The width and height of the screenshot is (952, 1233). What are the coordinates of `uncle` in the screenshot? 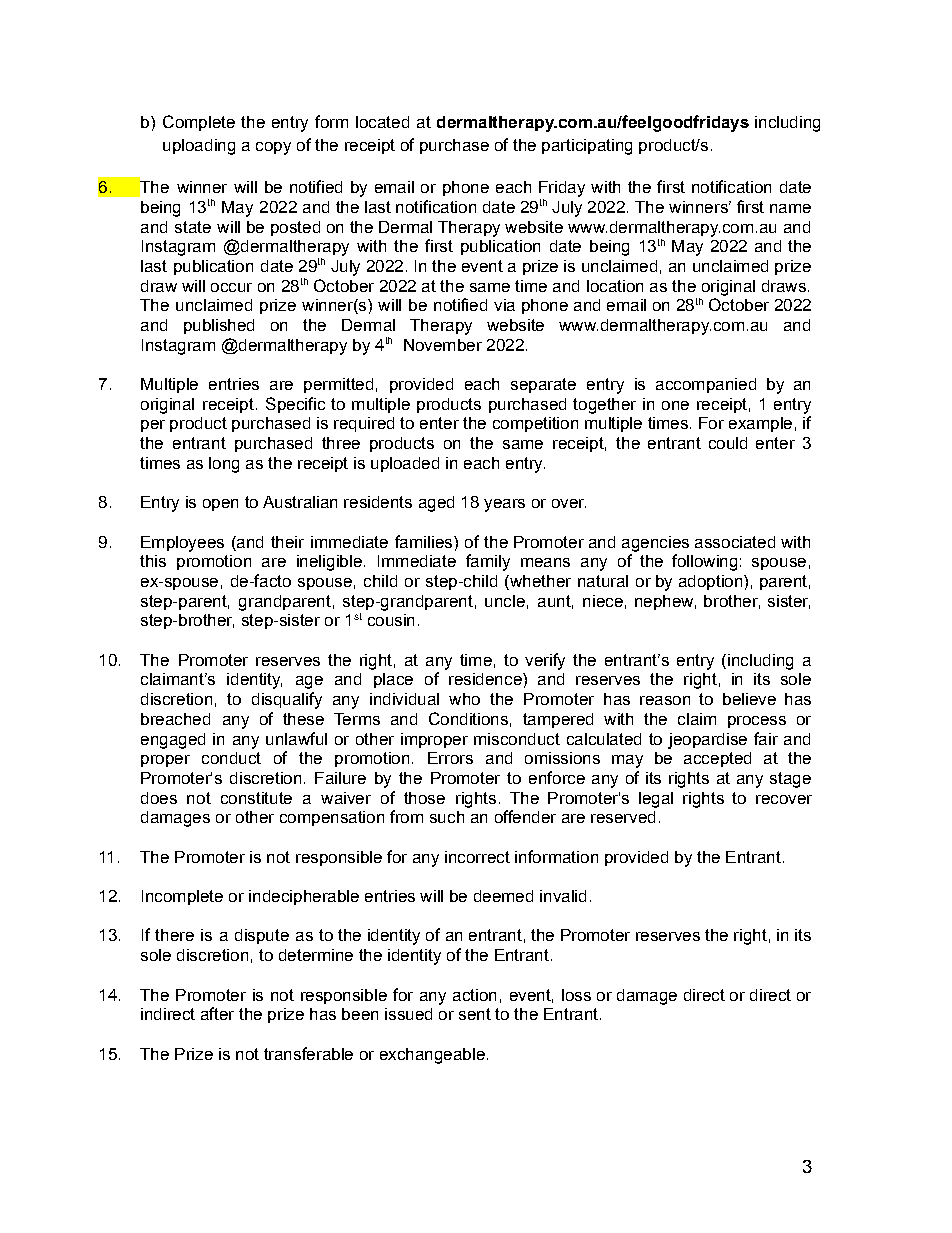 It's located at (505, 601).
